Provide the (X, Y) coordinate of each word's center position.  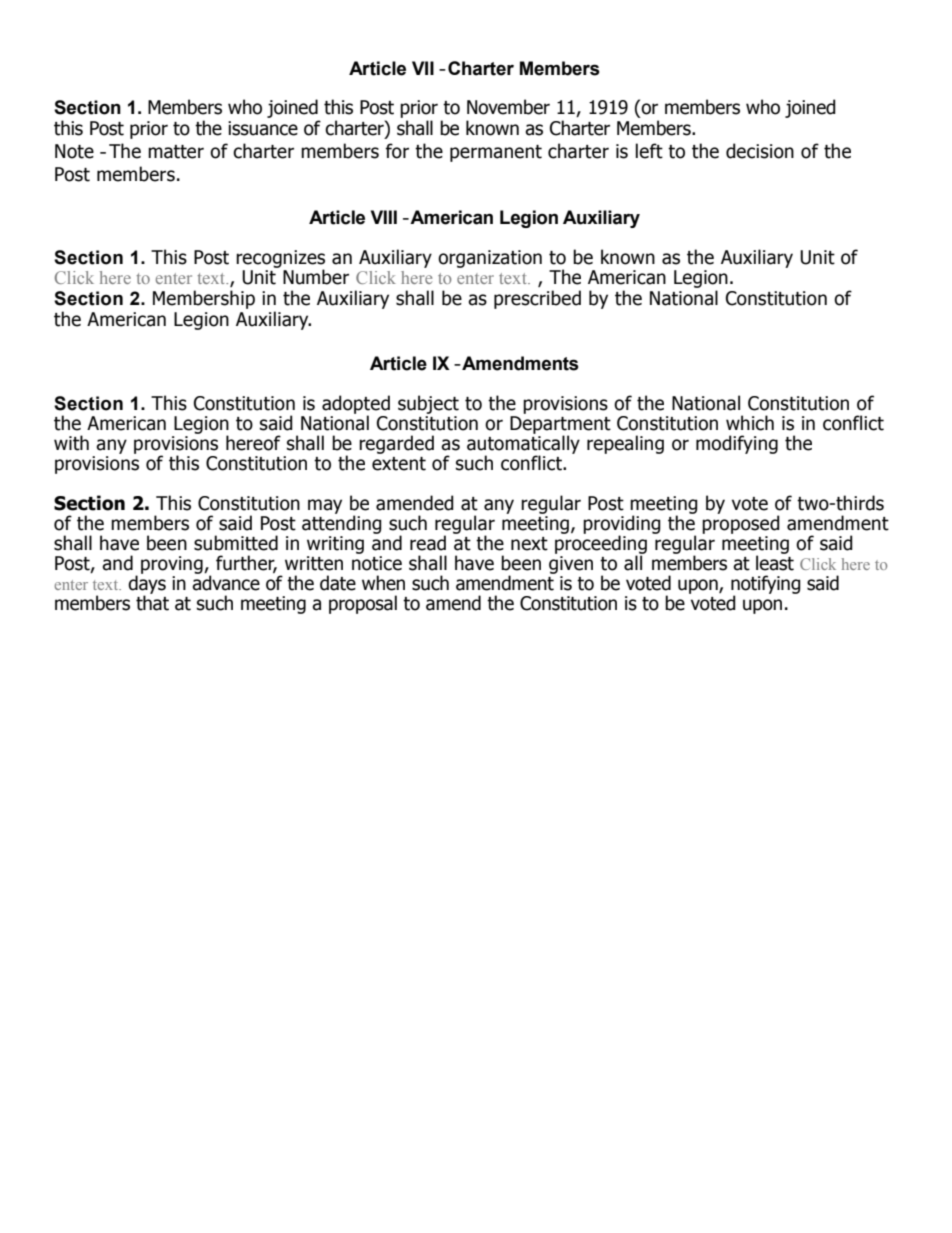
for (397, 151)
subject (428, 406)
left (649, 151)
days (147, 584)
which (750, 423)
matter (176, 152)
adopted (356, 405)
